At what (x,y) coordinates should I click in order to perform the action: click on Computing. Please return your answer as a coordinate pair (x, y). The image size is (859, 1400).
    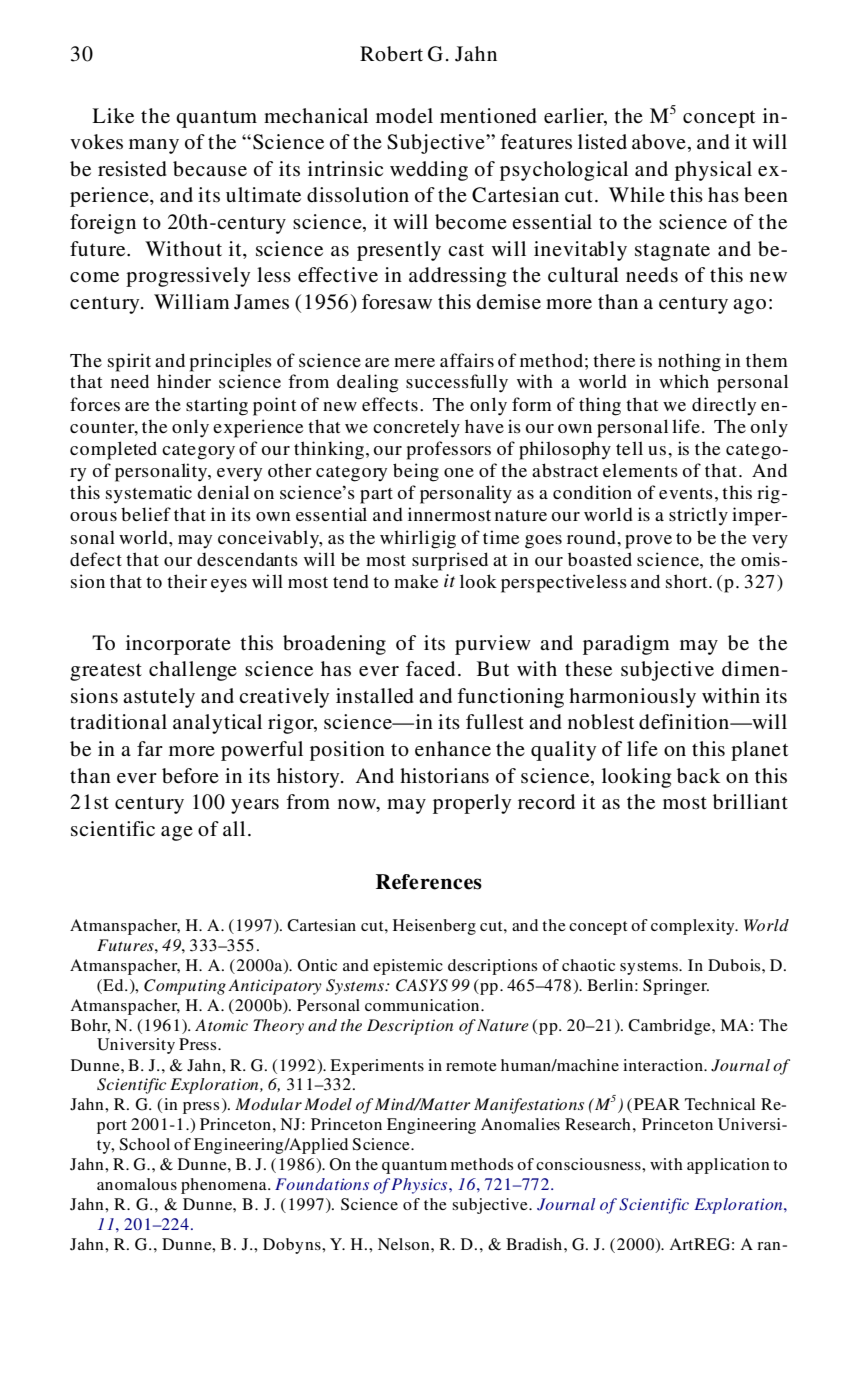
    Looking at the image, I should click on (185, 987).
